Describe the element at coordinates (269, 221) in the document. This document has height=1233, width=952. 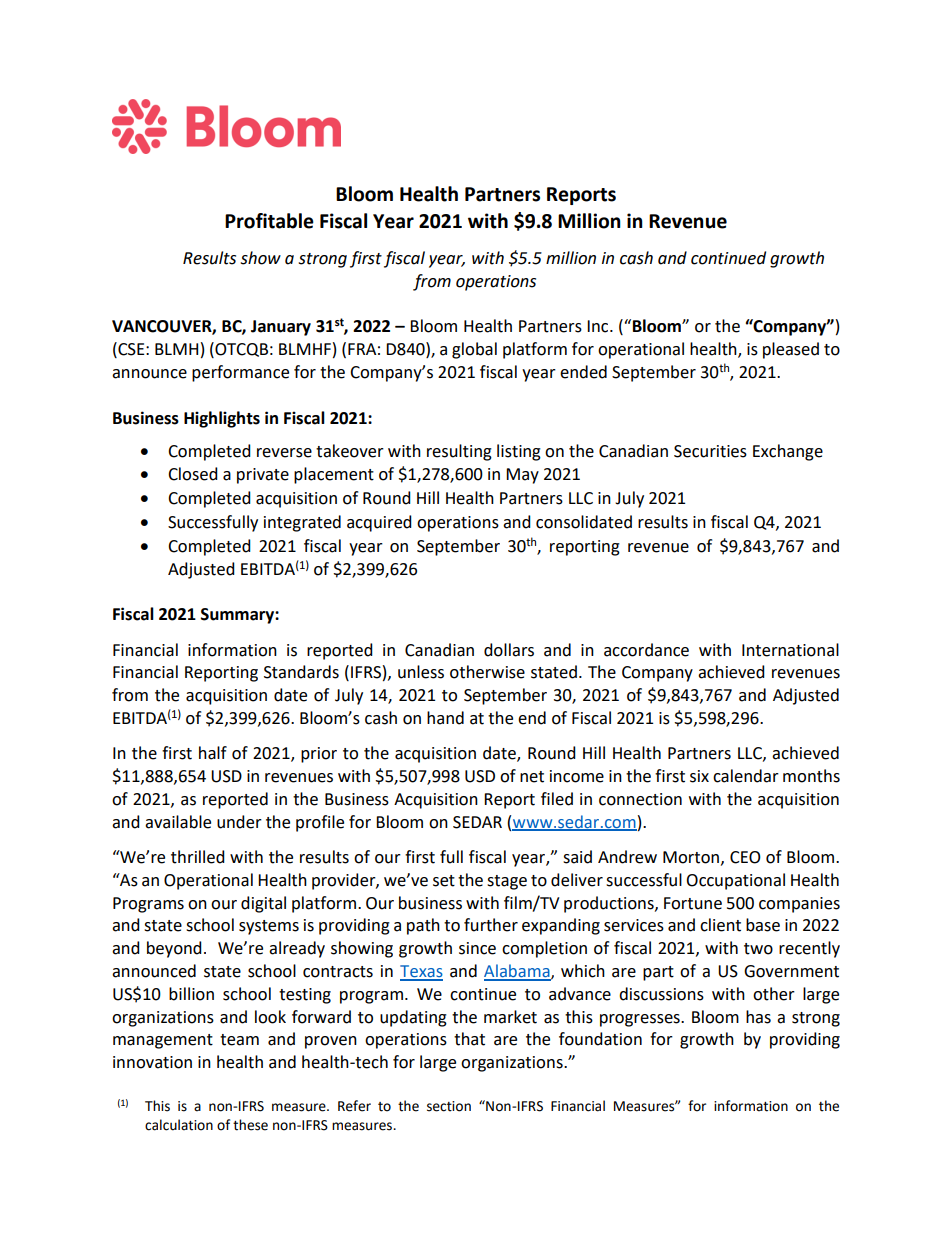
I see `Profitable` at that location.
